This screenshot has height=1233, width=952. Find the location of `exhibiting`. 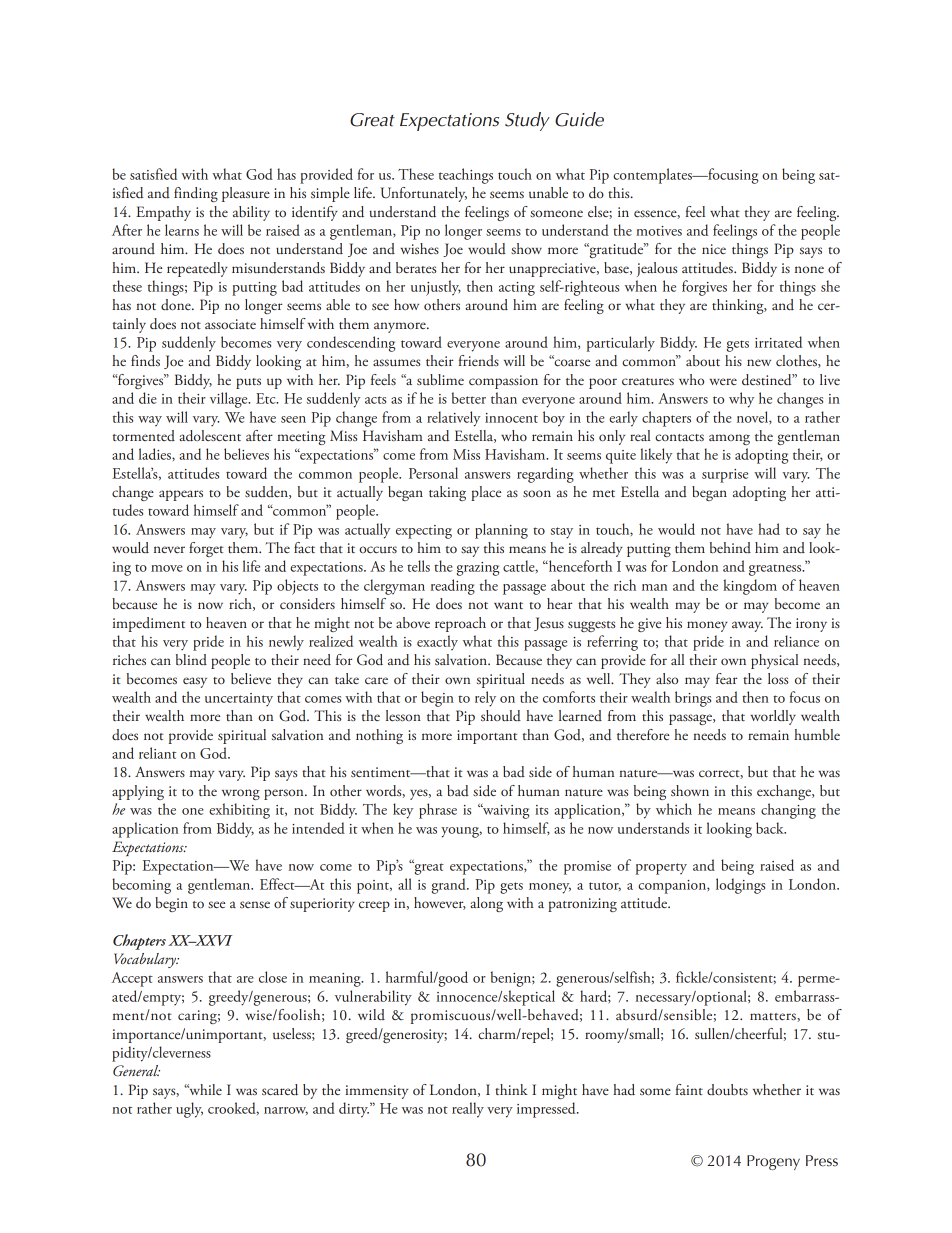

exhibiting is located at coordinates (239, 811).
